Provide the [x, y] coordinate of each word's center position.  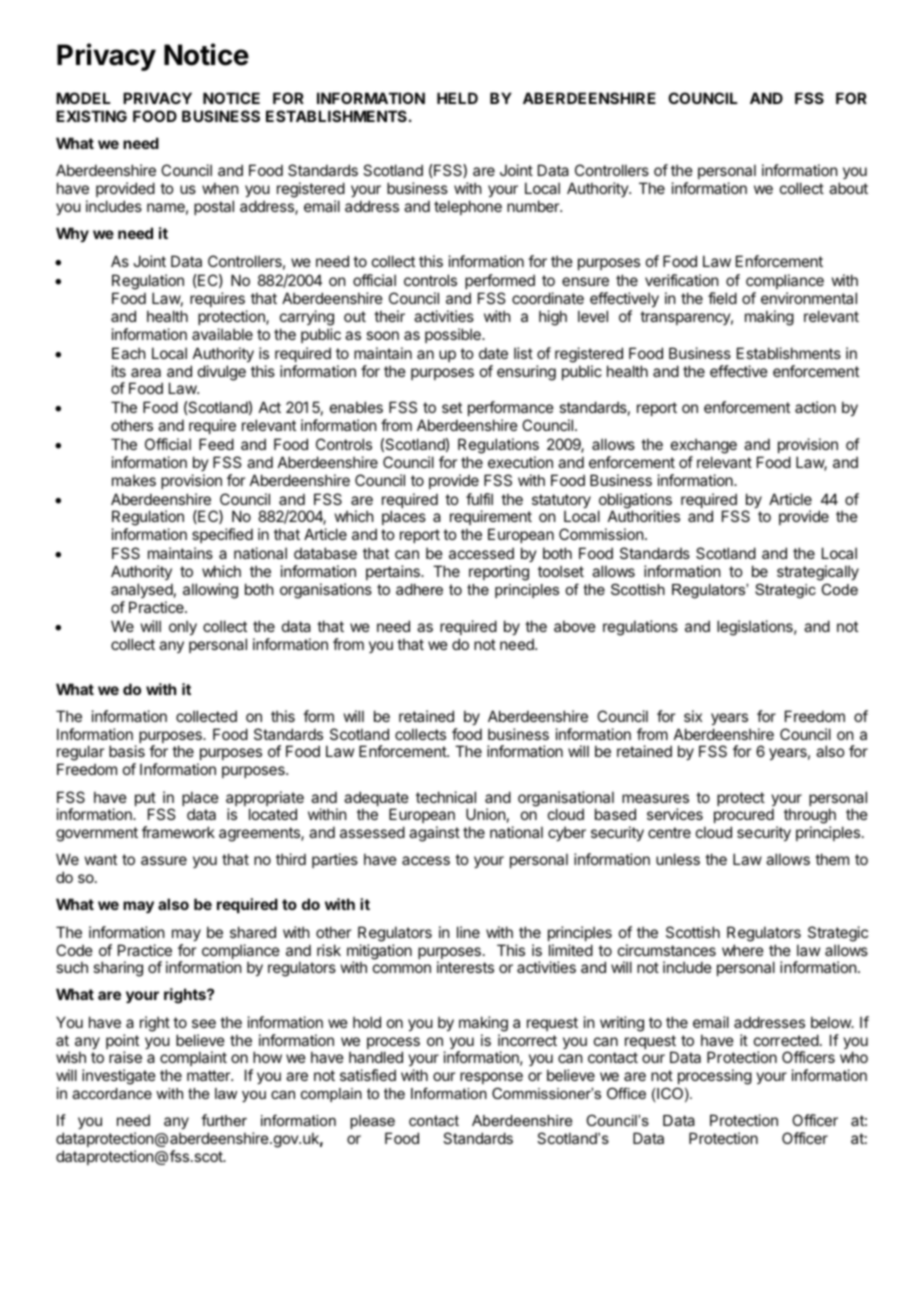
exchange [704, 447]
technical [446, 797]
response [491, 1080]
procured [744, 817]
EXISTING [91, 116]
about [848, 188]
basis [127, 751]
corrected [786, 1040]
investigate [119, 1077]
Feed [216, 444]
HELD [457, 98]
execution [520, 462]
